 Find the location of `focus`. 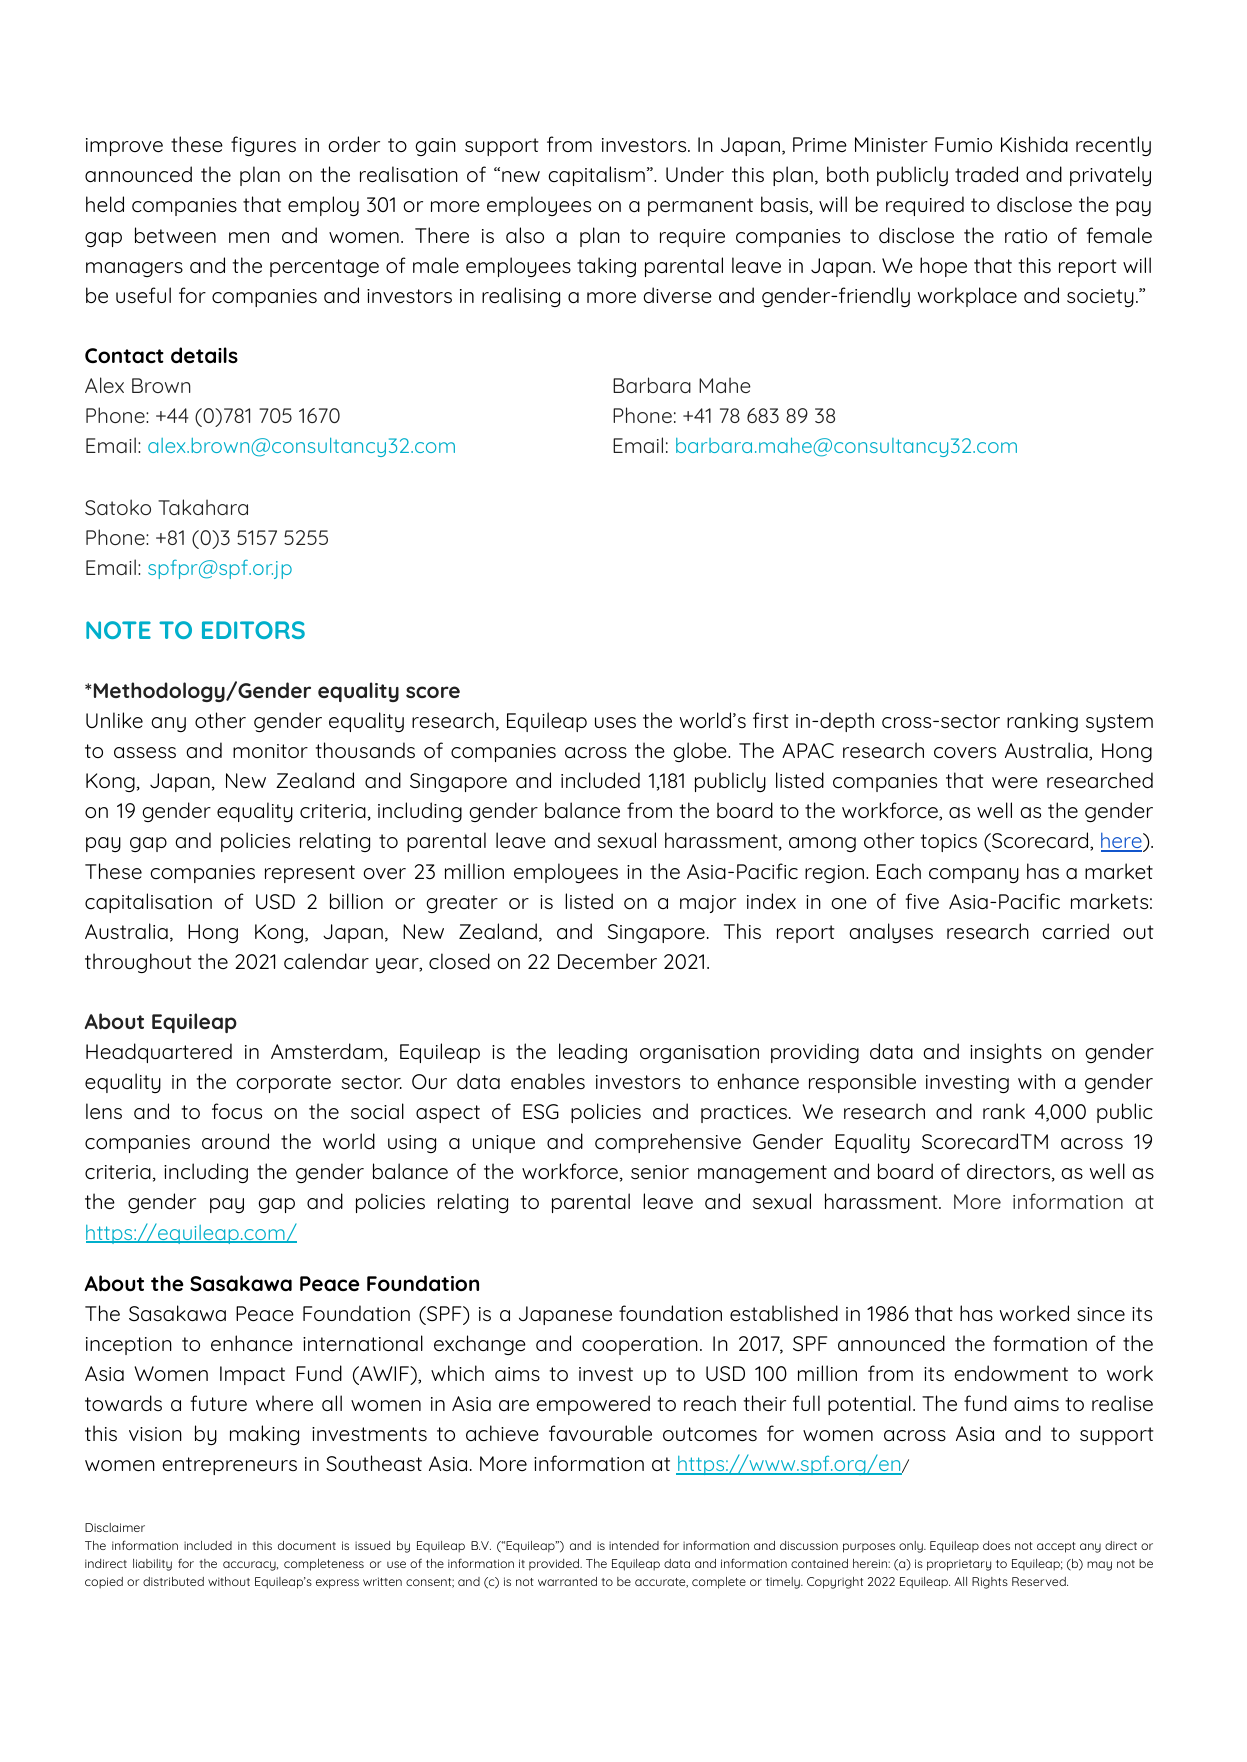

focus is located at coordinates (237, 1111).
